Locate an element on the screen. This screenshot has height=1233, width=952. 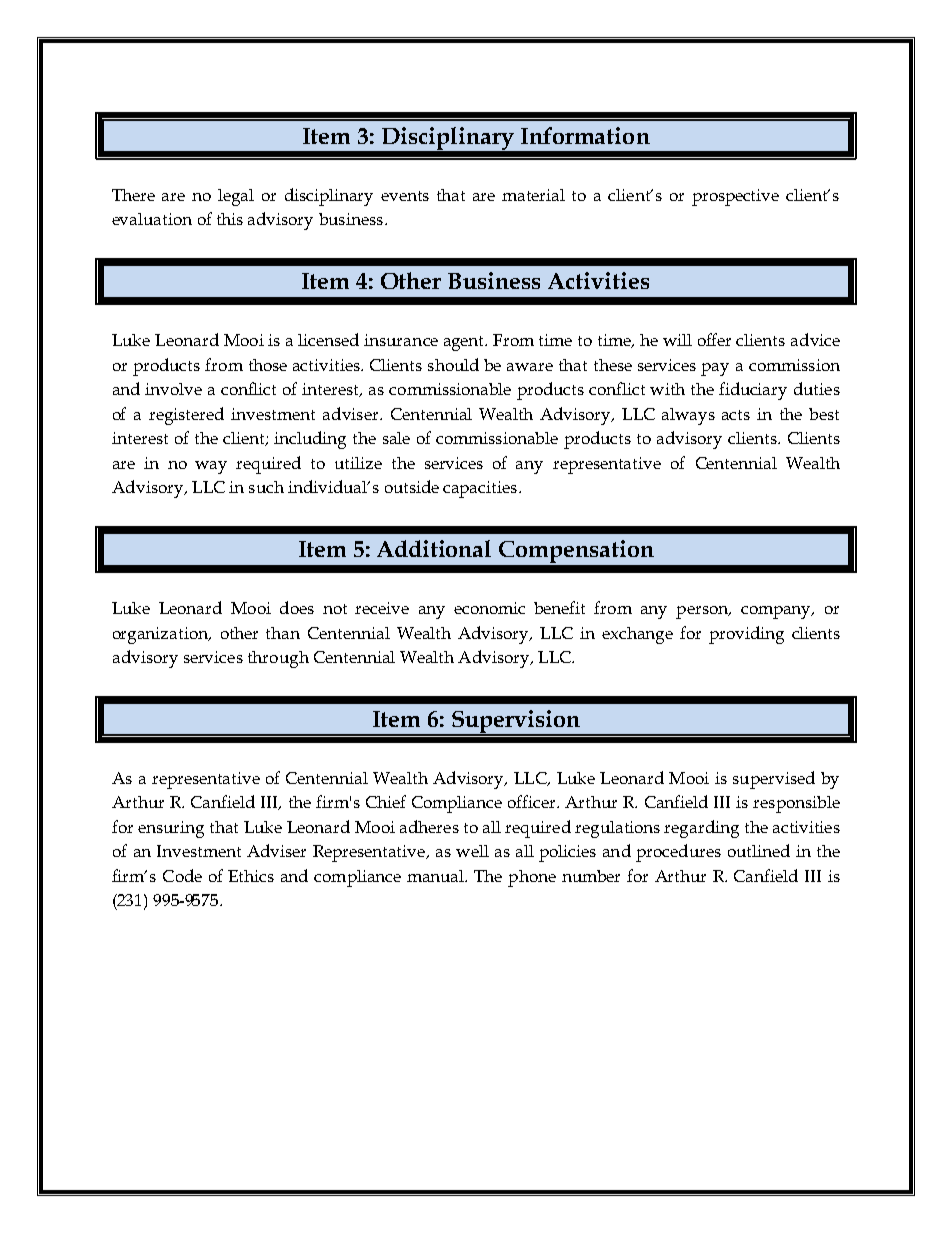
capacities is located at coordinates (480, 489).
